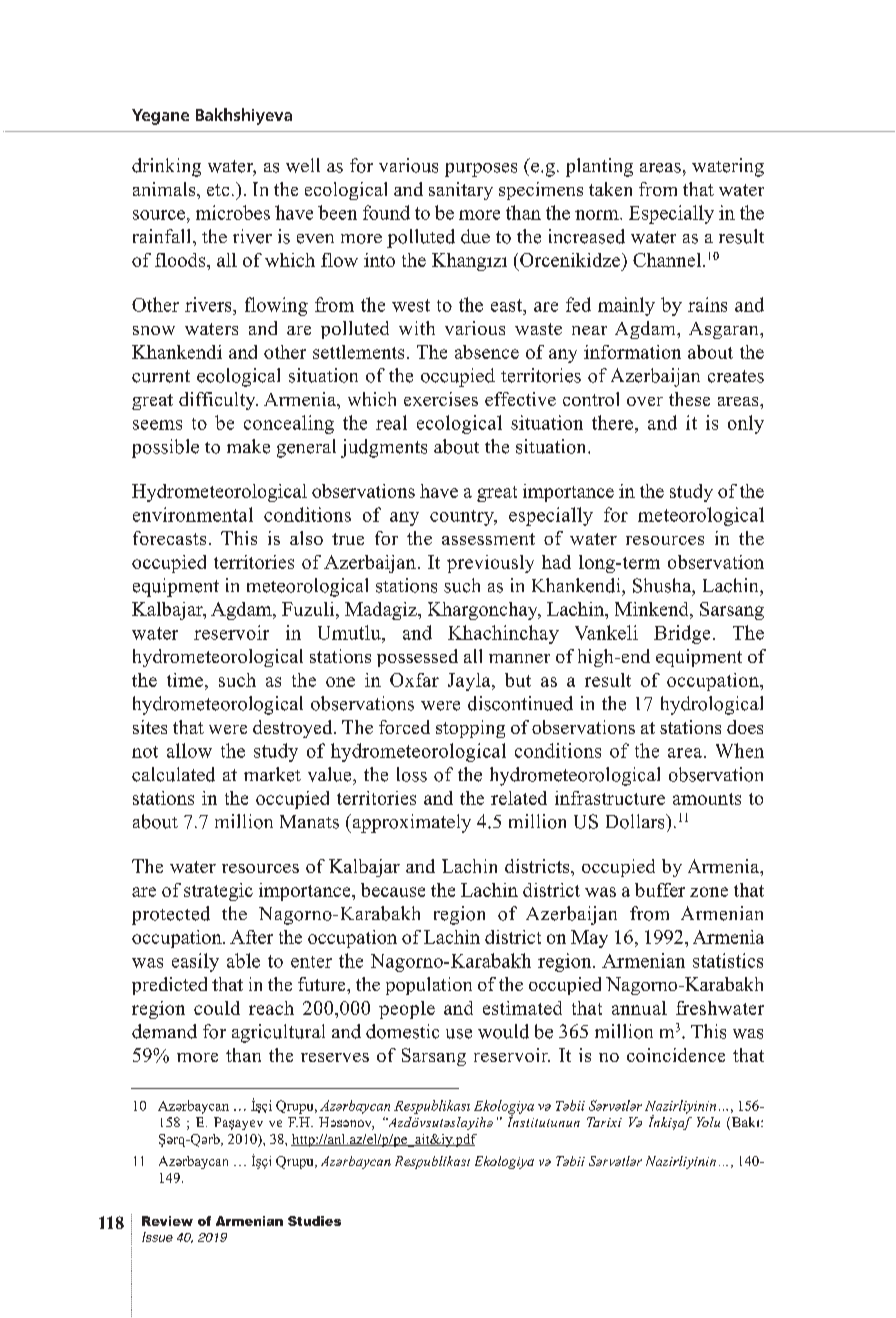 The image size is (896, 1318). I want to click on sanitary, so click(461, 191).
